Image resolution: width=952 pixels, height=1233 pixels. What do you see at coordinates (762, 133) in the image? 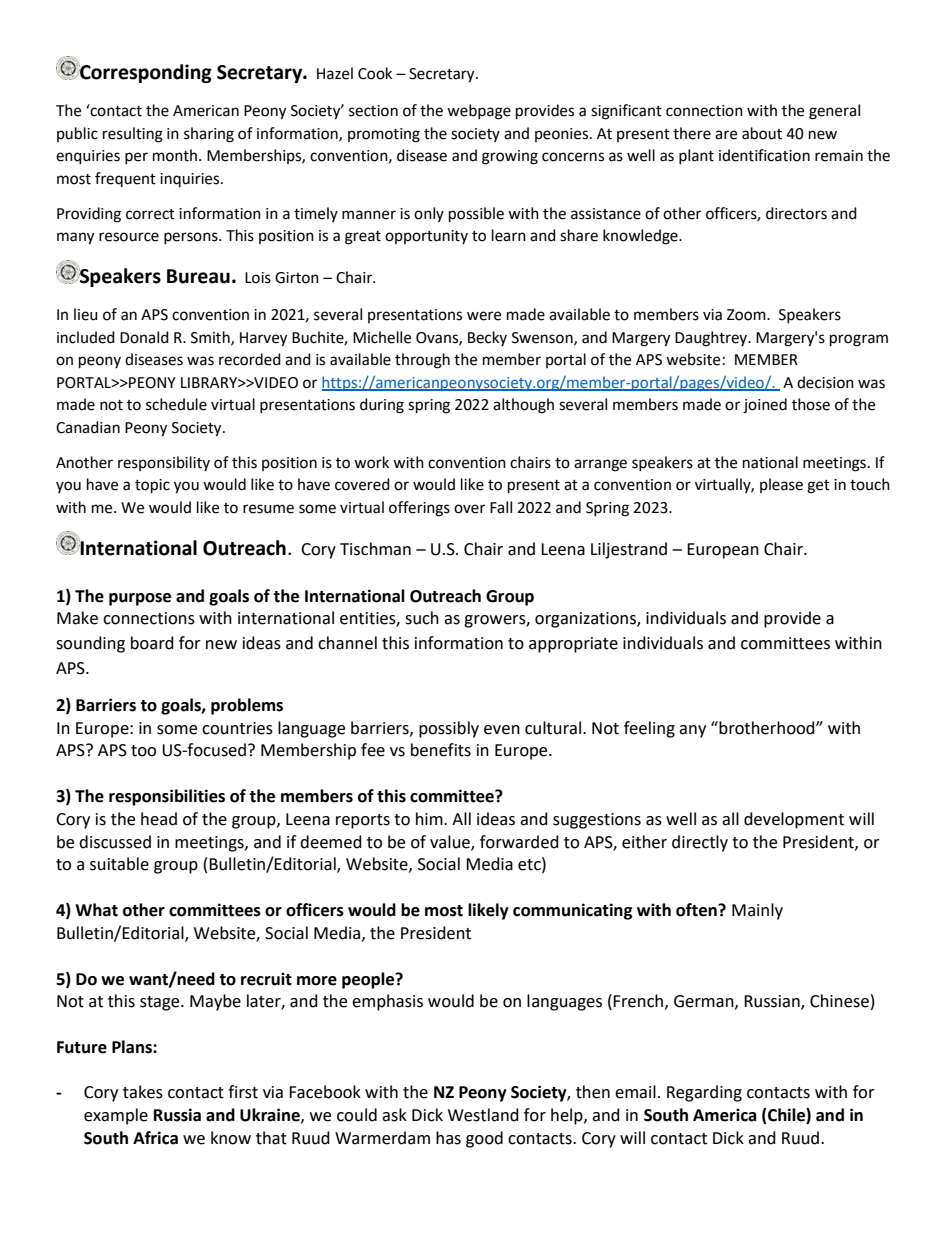
I see `about` at bounding box center [762, 133].
